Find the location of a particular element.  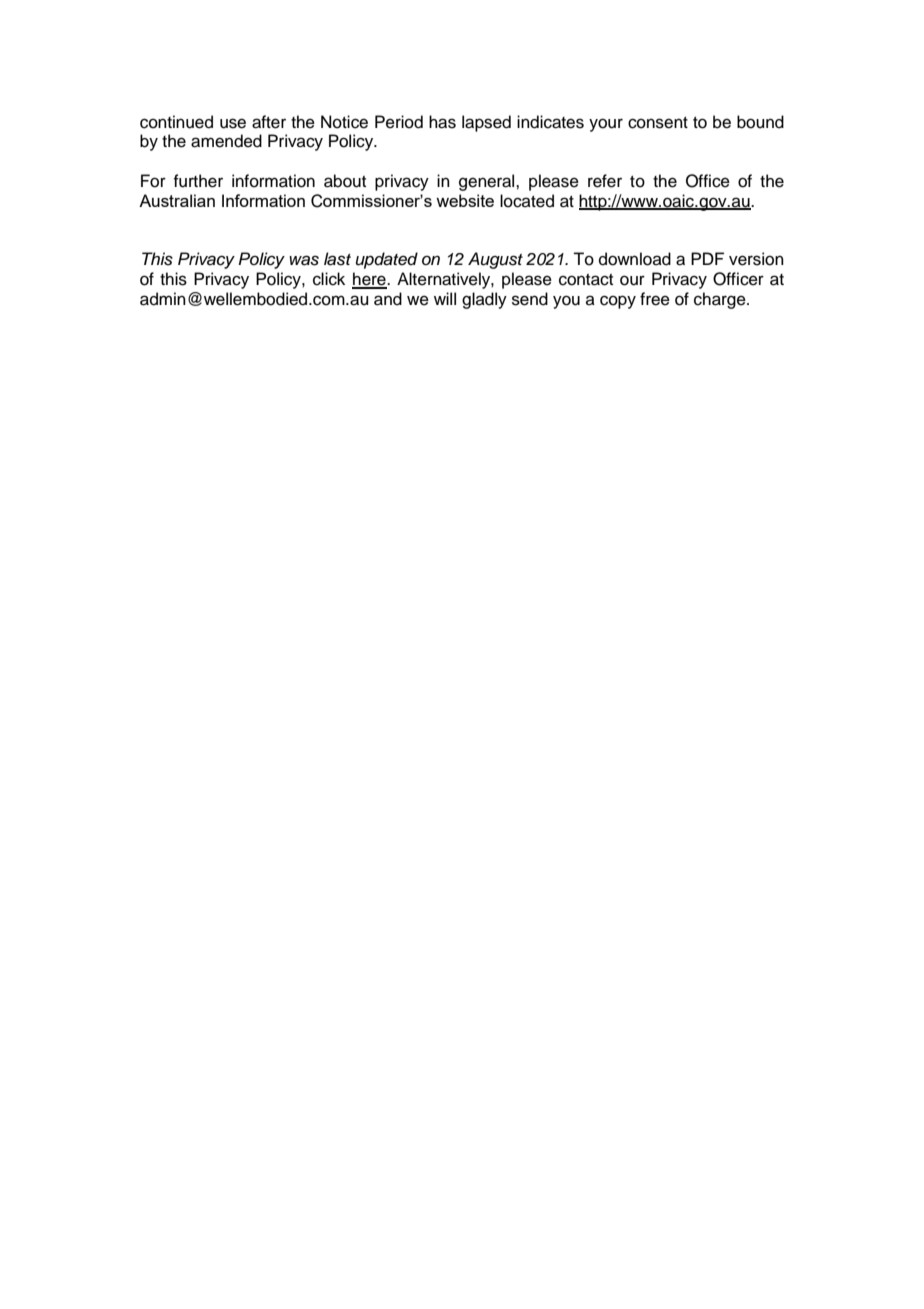

refer is located at coordinates (605, 181).
